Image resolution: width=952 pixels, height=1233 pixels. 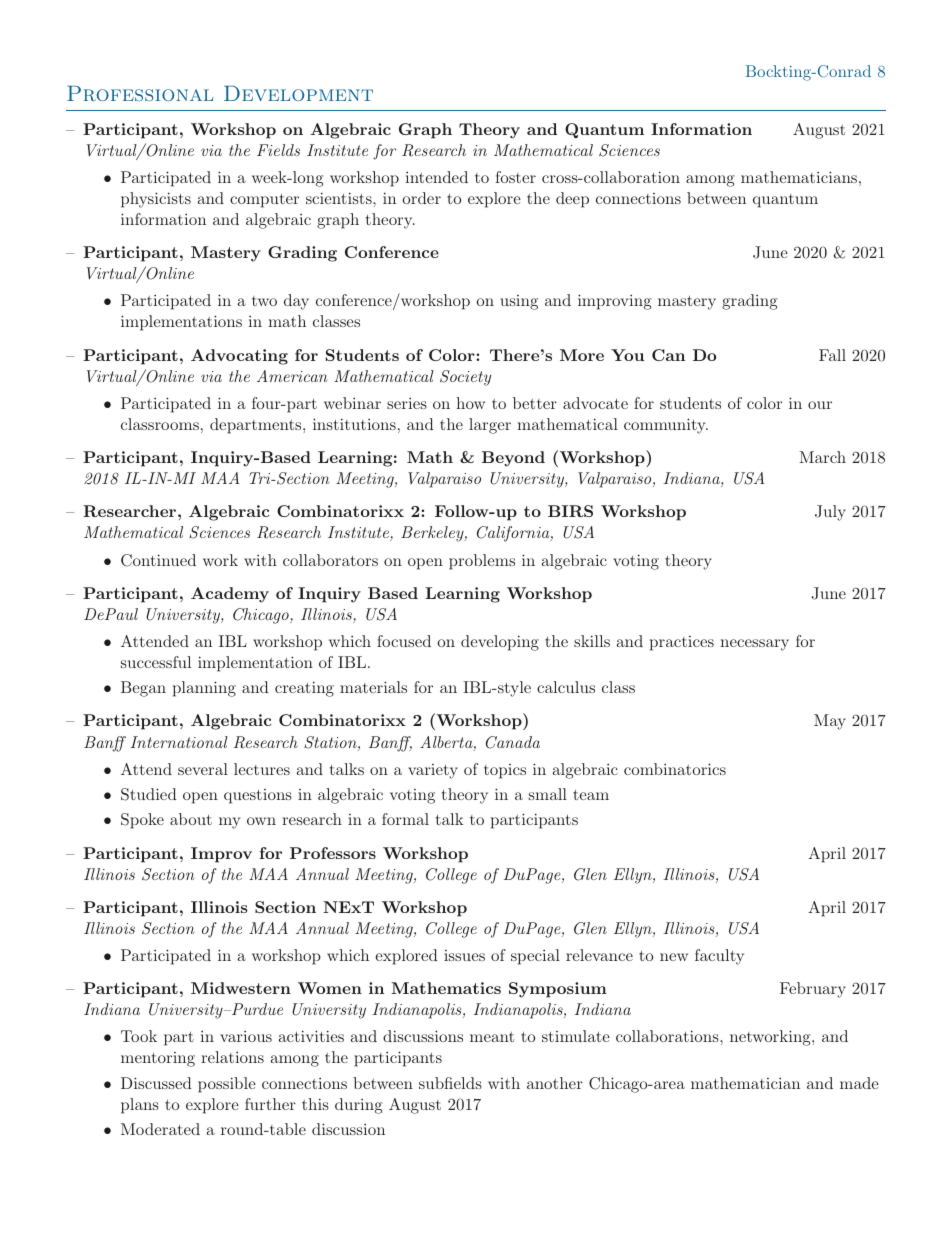 What do you see at coordinates (264, 201) in the image?
I see `computer` at bounding box center [264, 201].
